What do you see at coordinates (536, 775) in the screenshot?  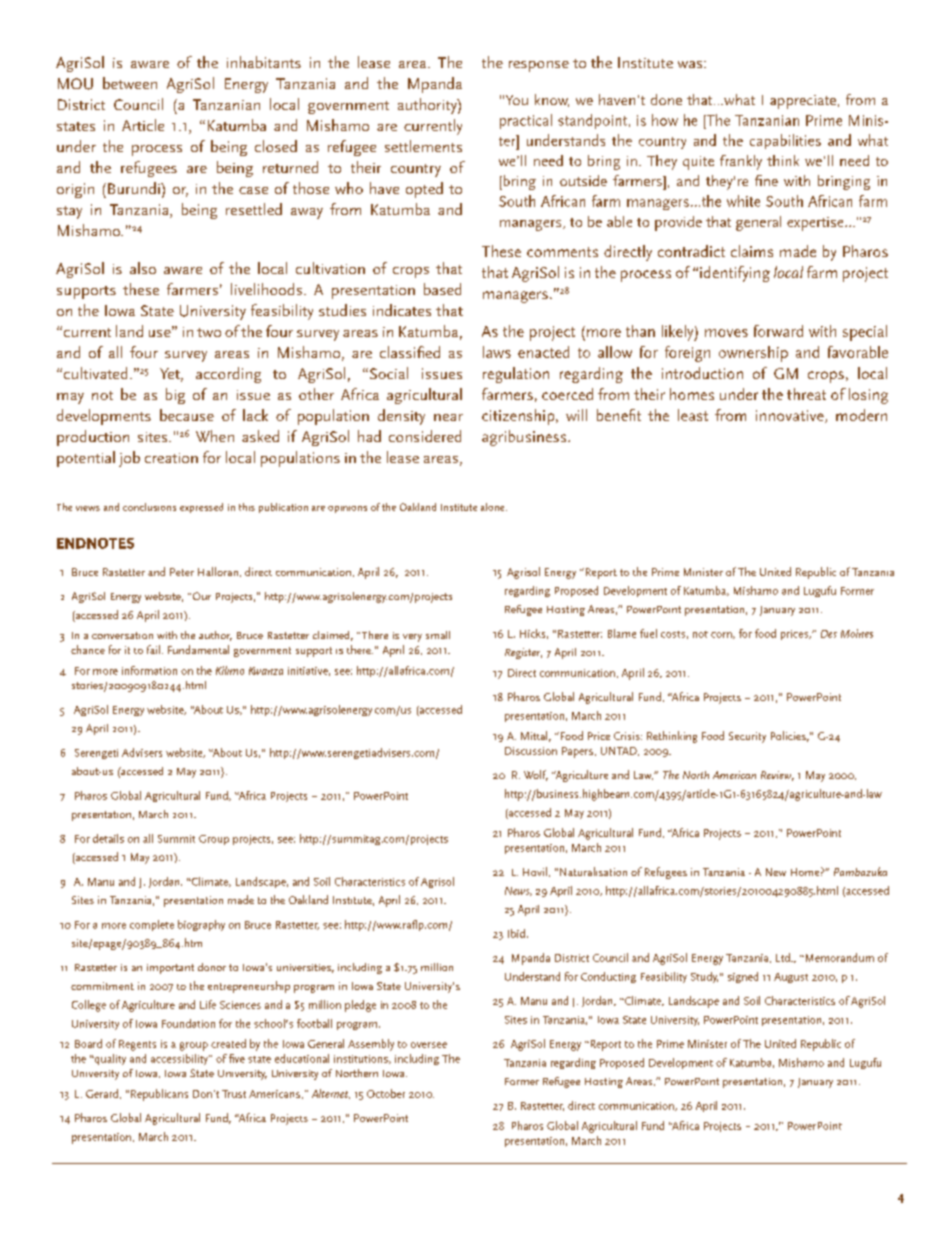 I see `Wolf` at bounding box center [536, 775].
